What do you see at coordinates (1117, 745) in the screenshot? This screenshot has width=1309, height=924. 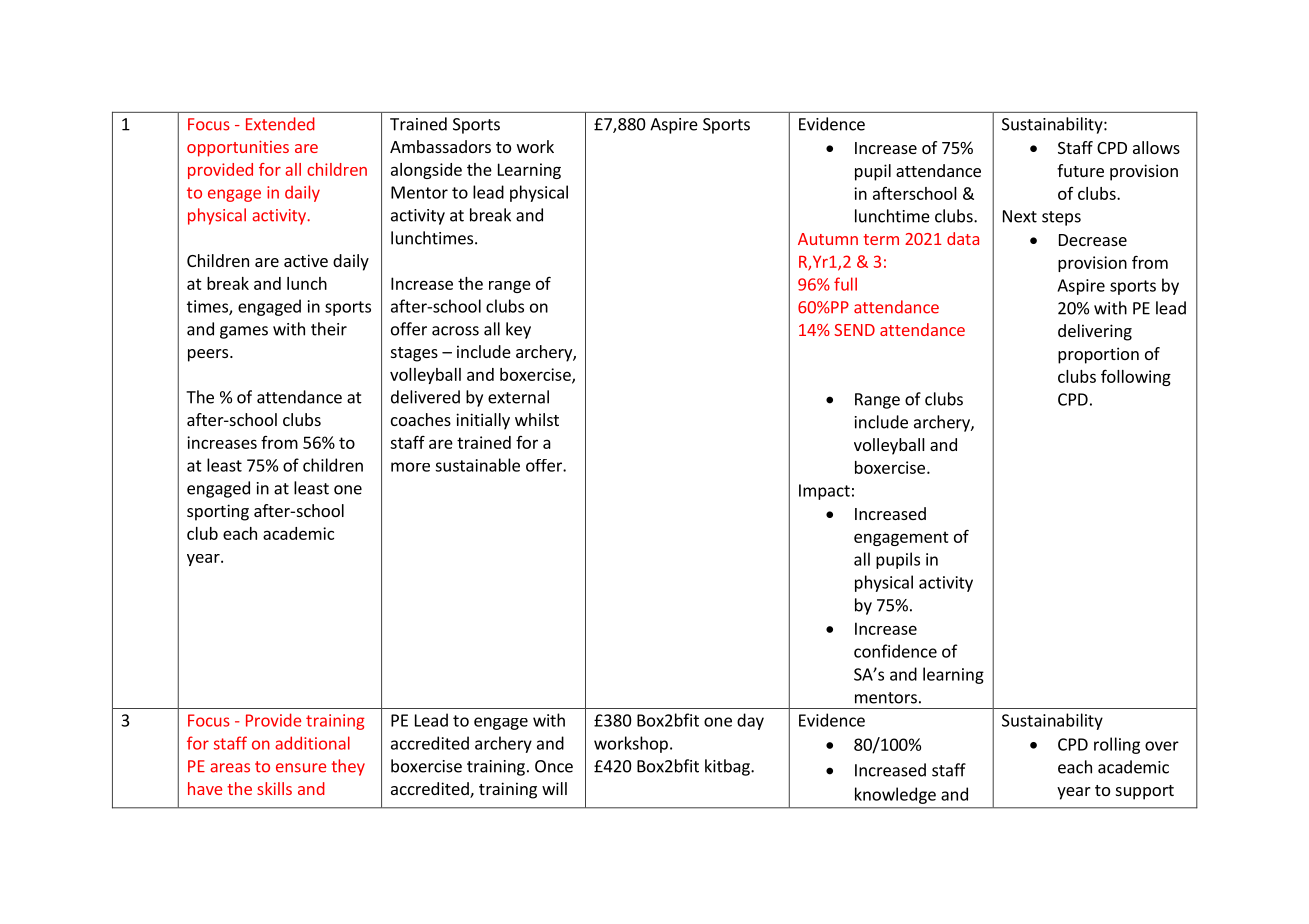 I see `rolling` at bounding box center [1117, 745].
